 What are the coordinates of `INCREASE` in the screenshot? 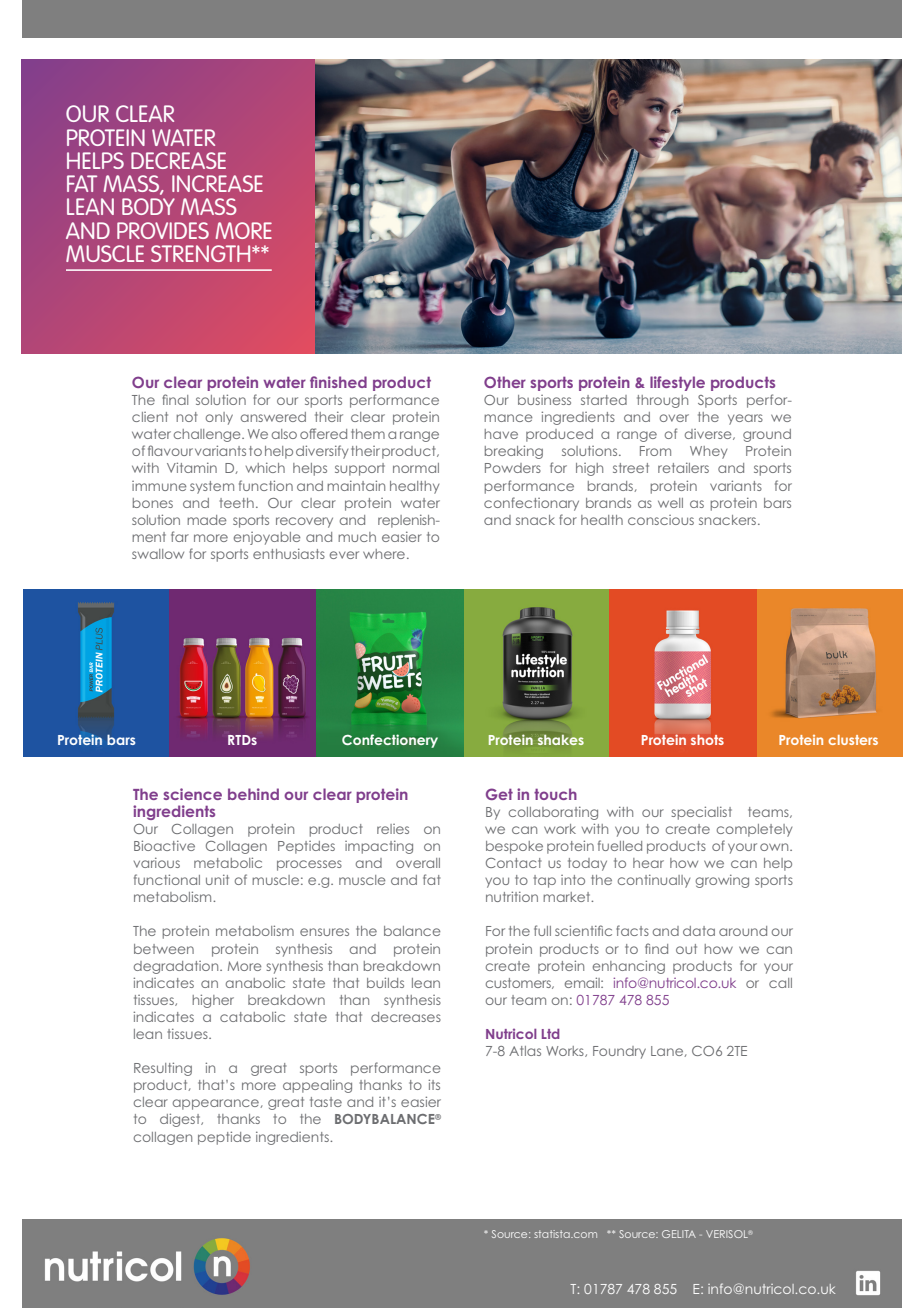 It's located at (217, 183).
